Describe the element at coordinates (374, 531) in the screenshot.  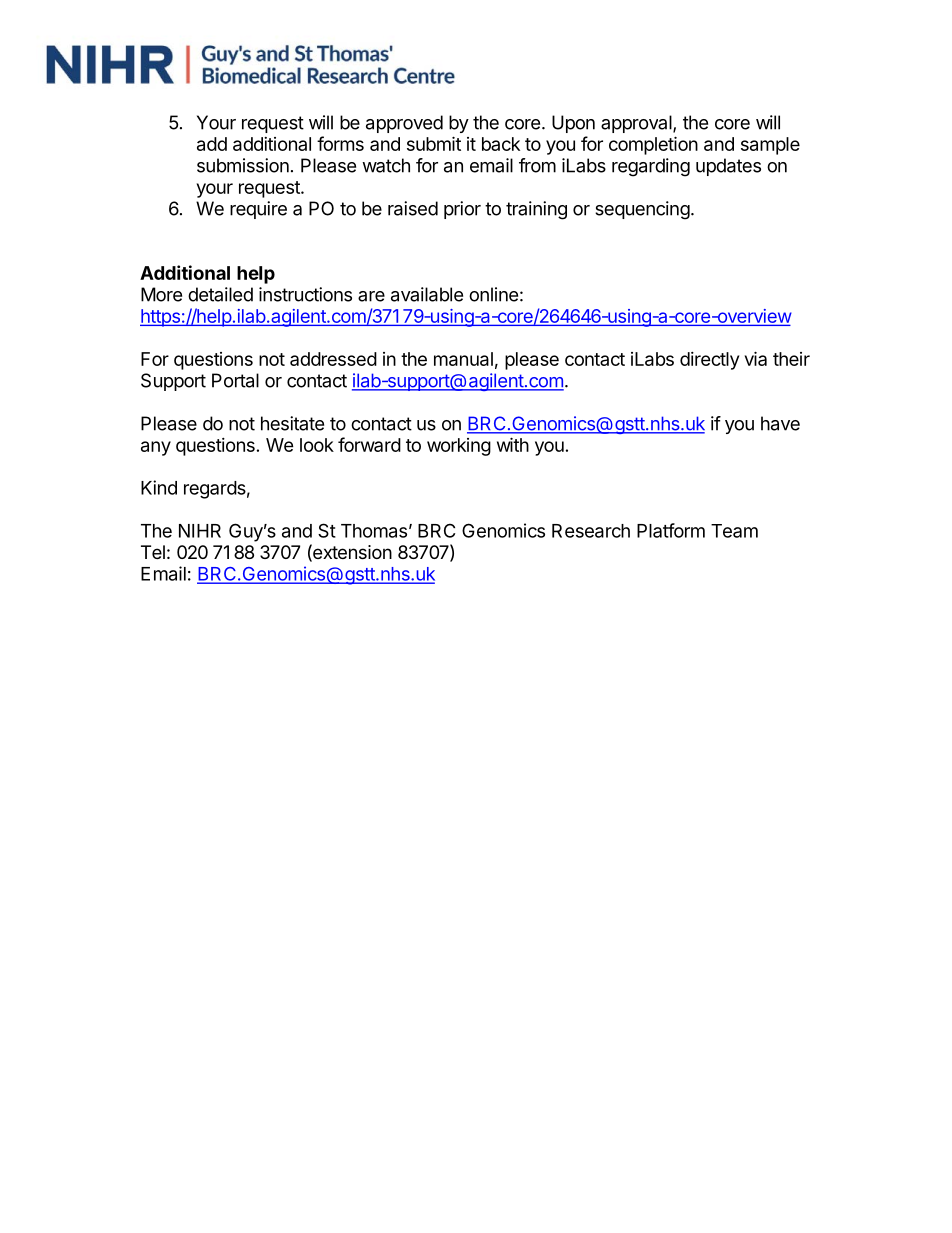
I see `Thomas` at that location.
